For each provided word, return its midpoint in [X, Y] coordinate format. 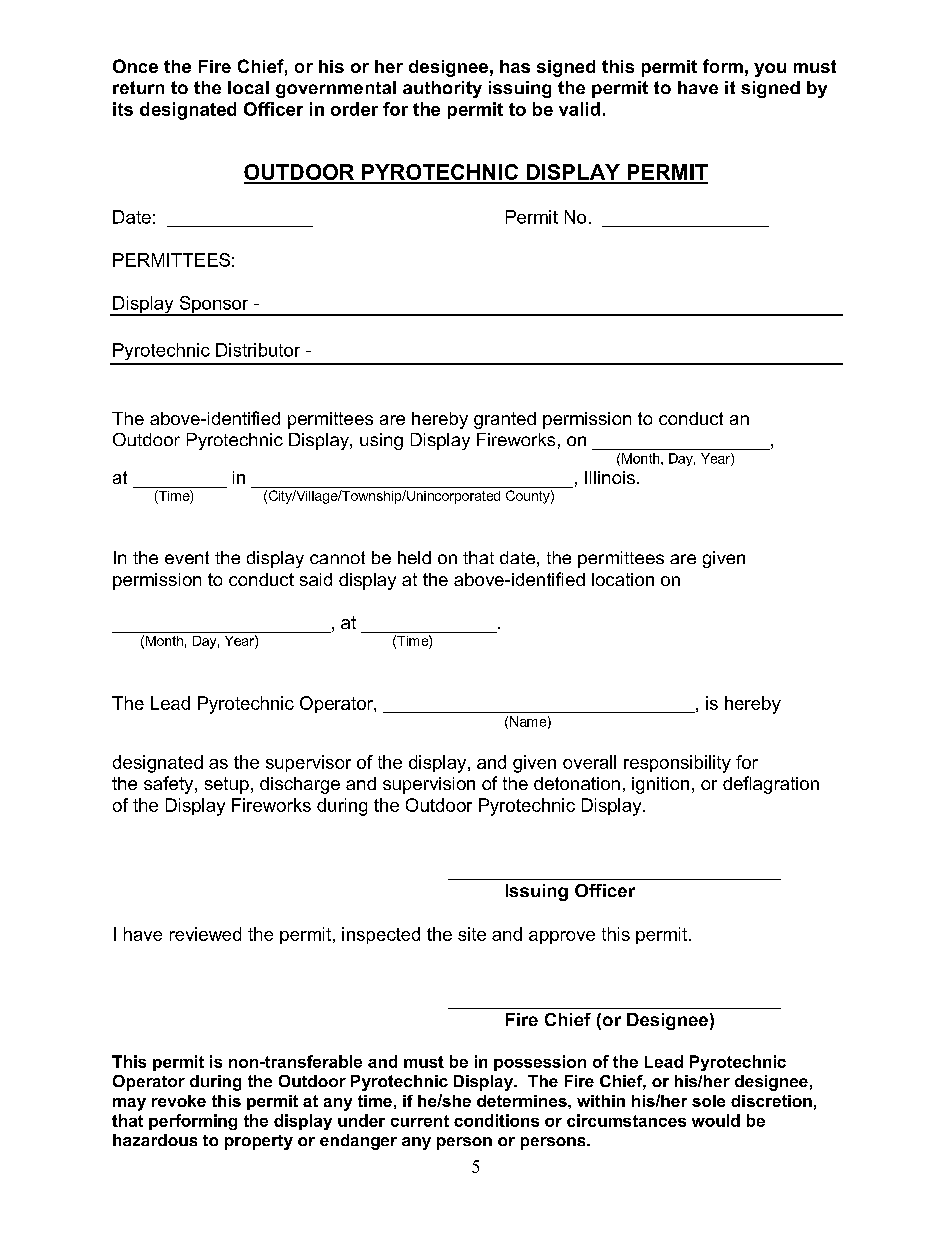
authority [442, 89]
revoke [179, 1101]
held [414, 557]
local [248, 87]
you [770, 70]
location [623, 579]
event [187, 557]
